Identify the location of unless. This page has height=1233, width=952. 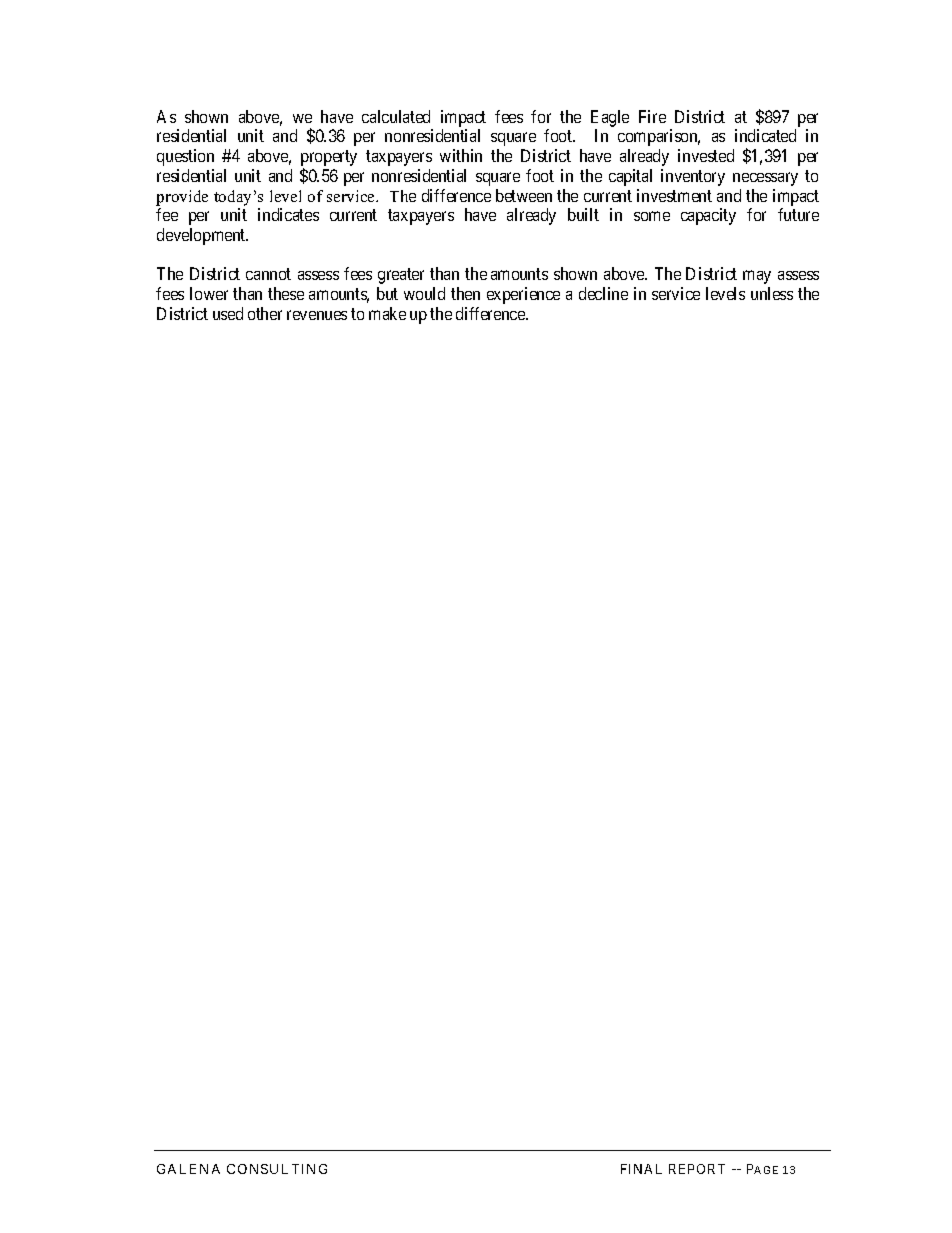
(772, 293).
